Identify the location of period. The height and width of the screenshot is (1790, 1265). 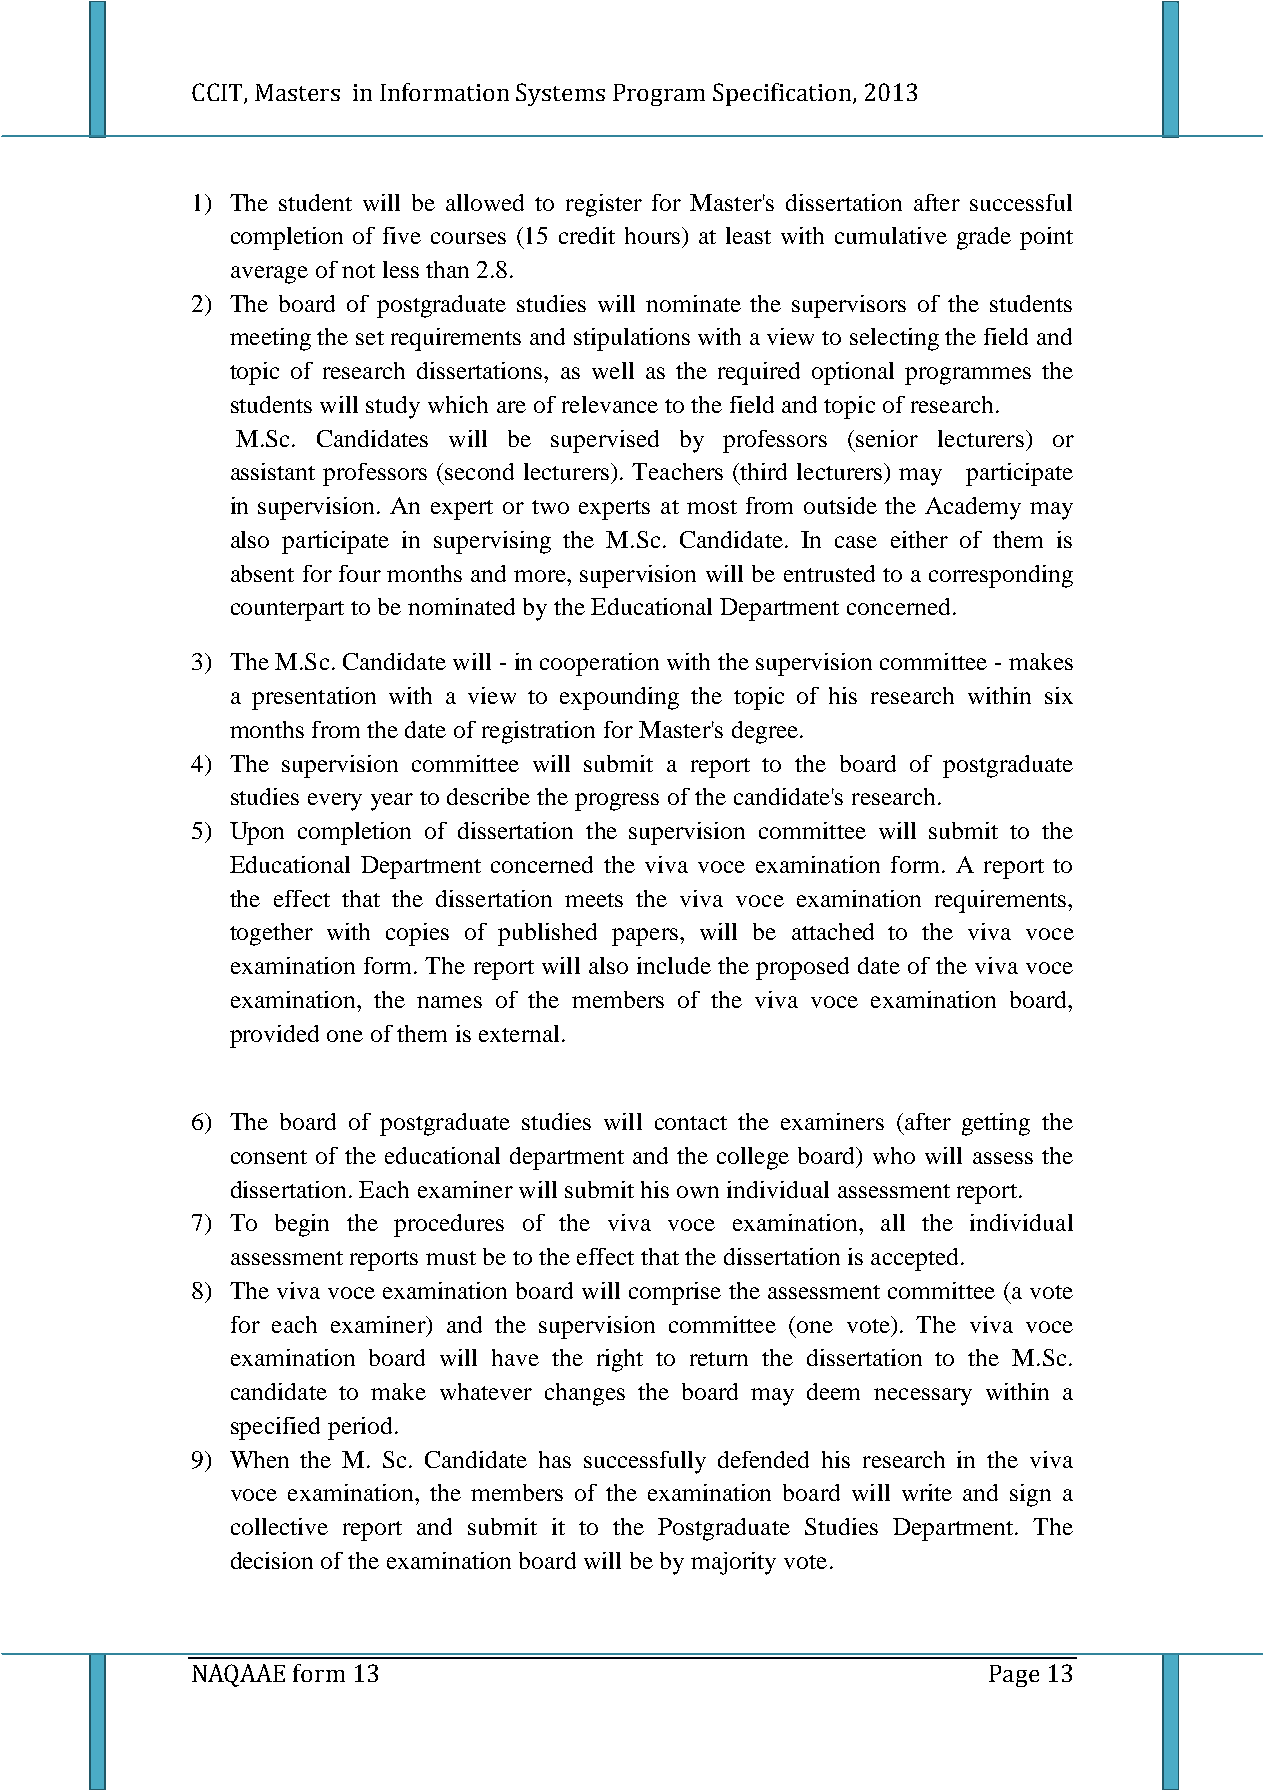
(360, 1428).
